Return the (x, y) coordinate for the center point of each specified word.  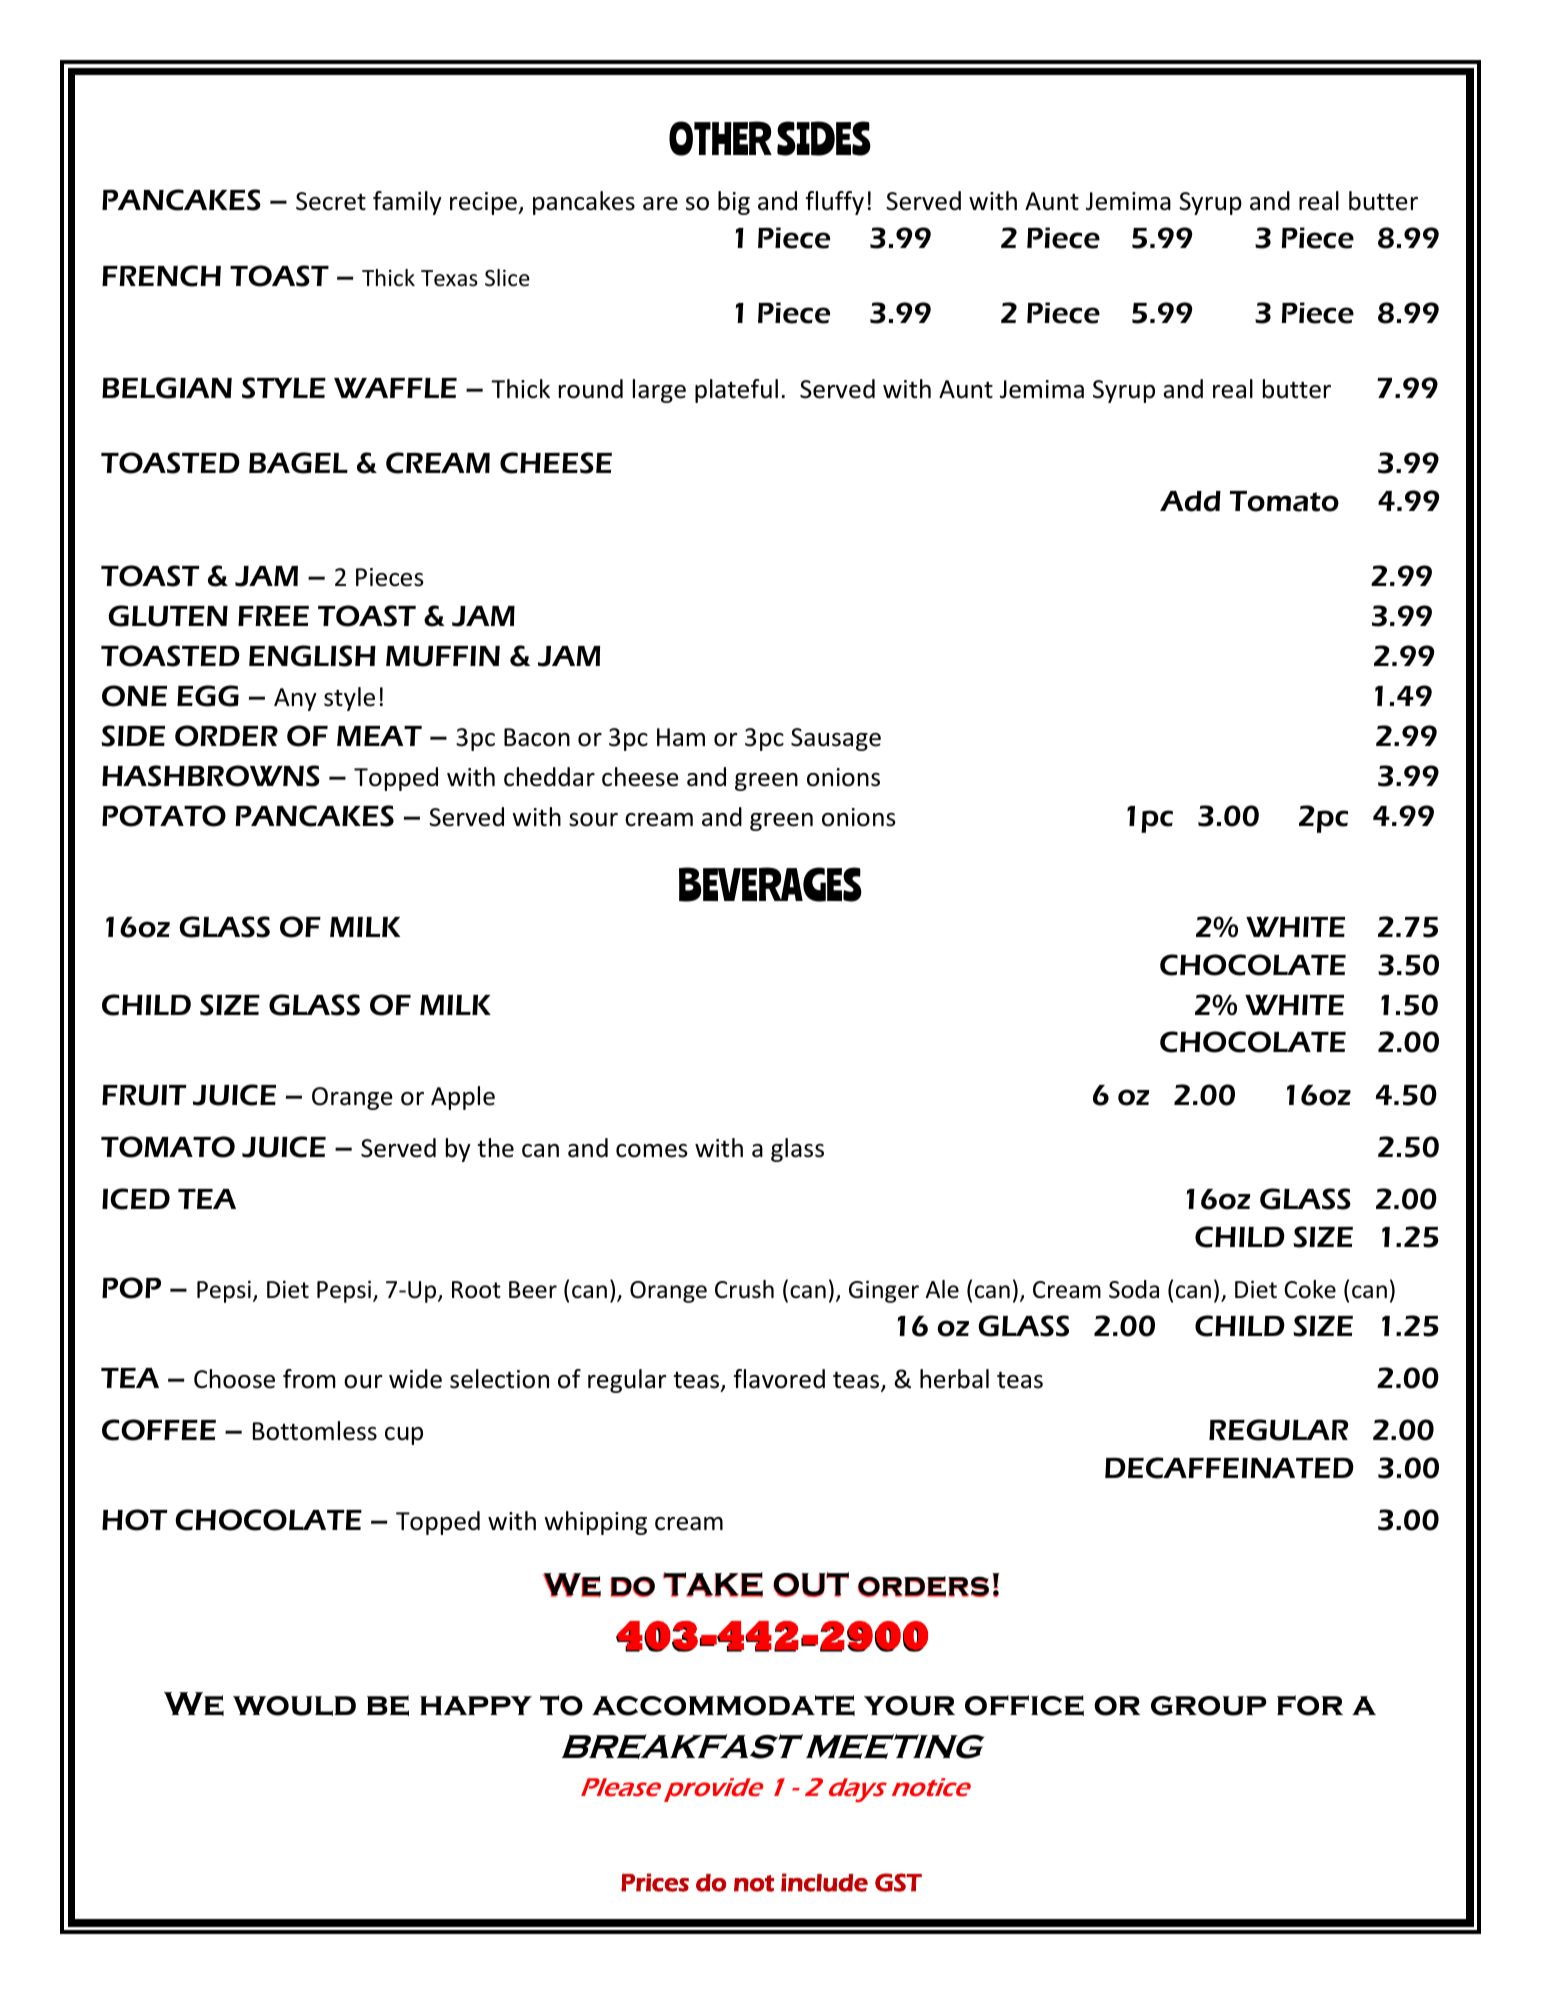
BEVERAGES (770, 884)
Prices (655, 1882)
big (734, 203)
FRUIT (144, 1095)
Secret (331, 201)
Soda (1134, 1289)
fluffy (835, 203)
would (294, 1706)
